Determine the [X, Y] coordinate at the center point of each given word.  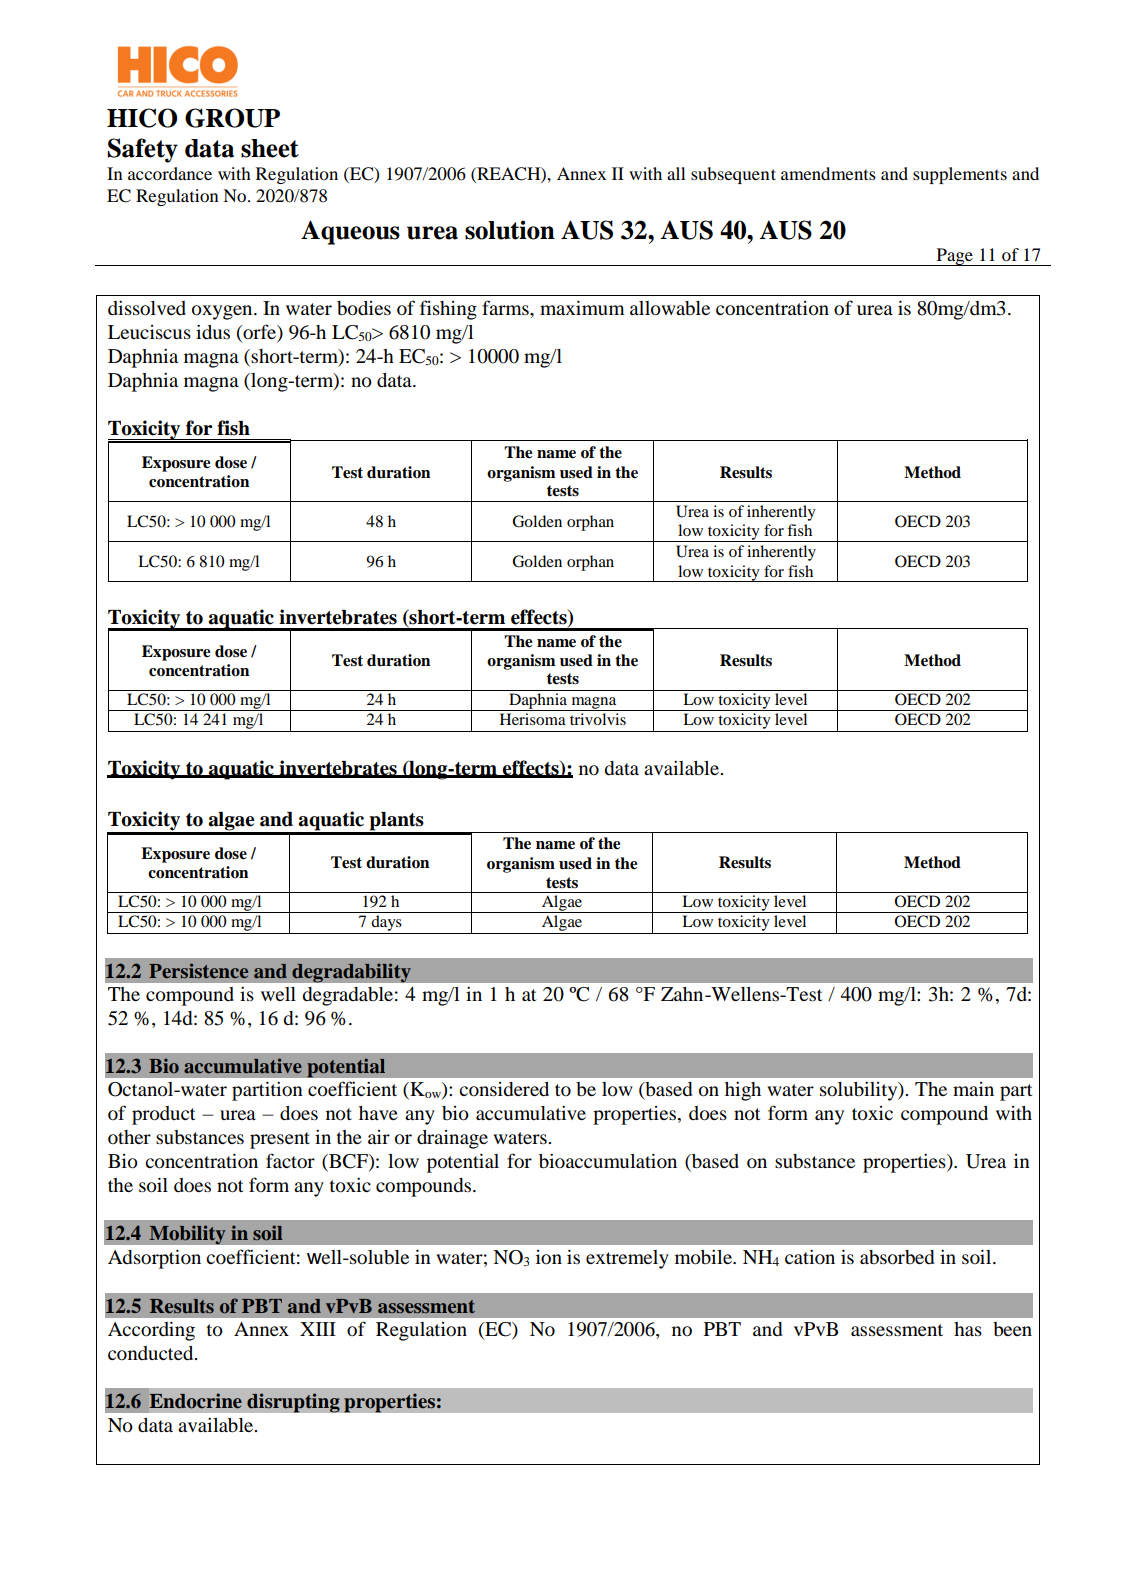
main [973, 1089]
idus [213, 332]
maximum [582, 308]
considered [504, 1089]
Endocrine [195, 1401]
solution [510, 230]
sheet [270, 148]
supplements [960, 175]
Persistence [198, 970]
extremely [627, 1259]
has [968, 1329]
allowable [670, 308]
